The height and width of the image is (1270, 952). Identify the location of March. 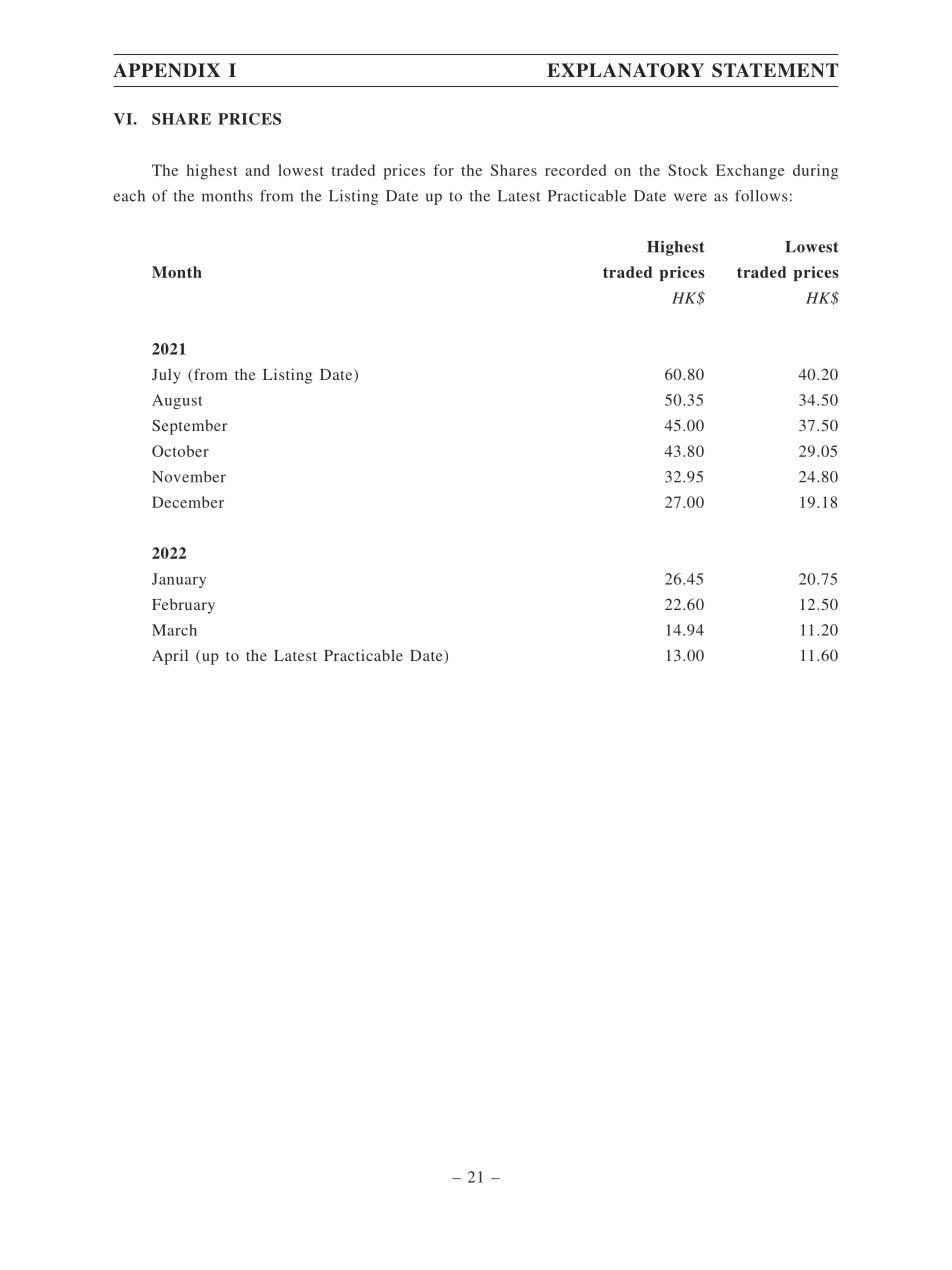
(174, 630).
